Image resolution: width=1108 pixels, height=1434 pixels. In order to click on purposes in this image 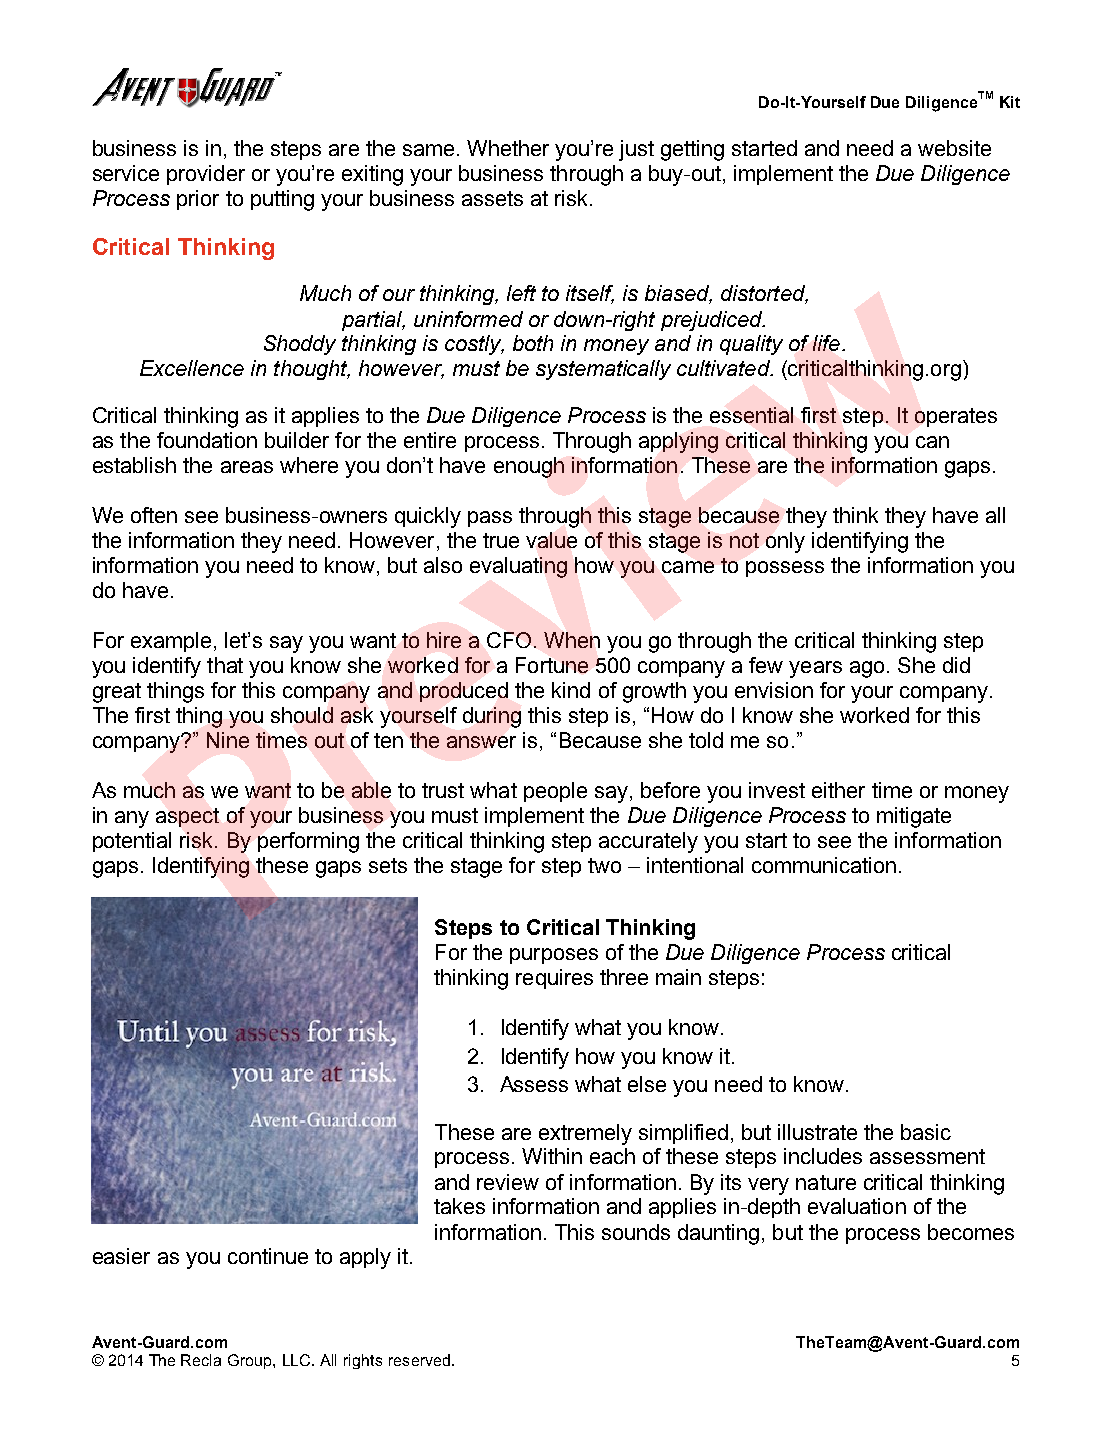, I will do `click(554, 956)`.
